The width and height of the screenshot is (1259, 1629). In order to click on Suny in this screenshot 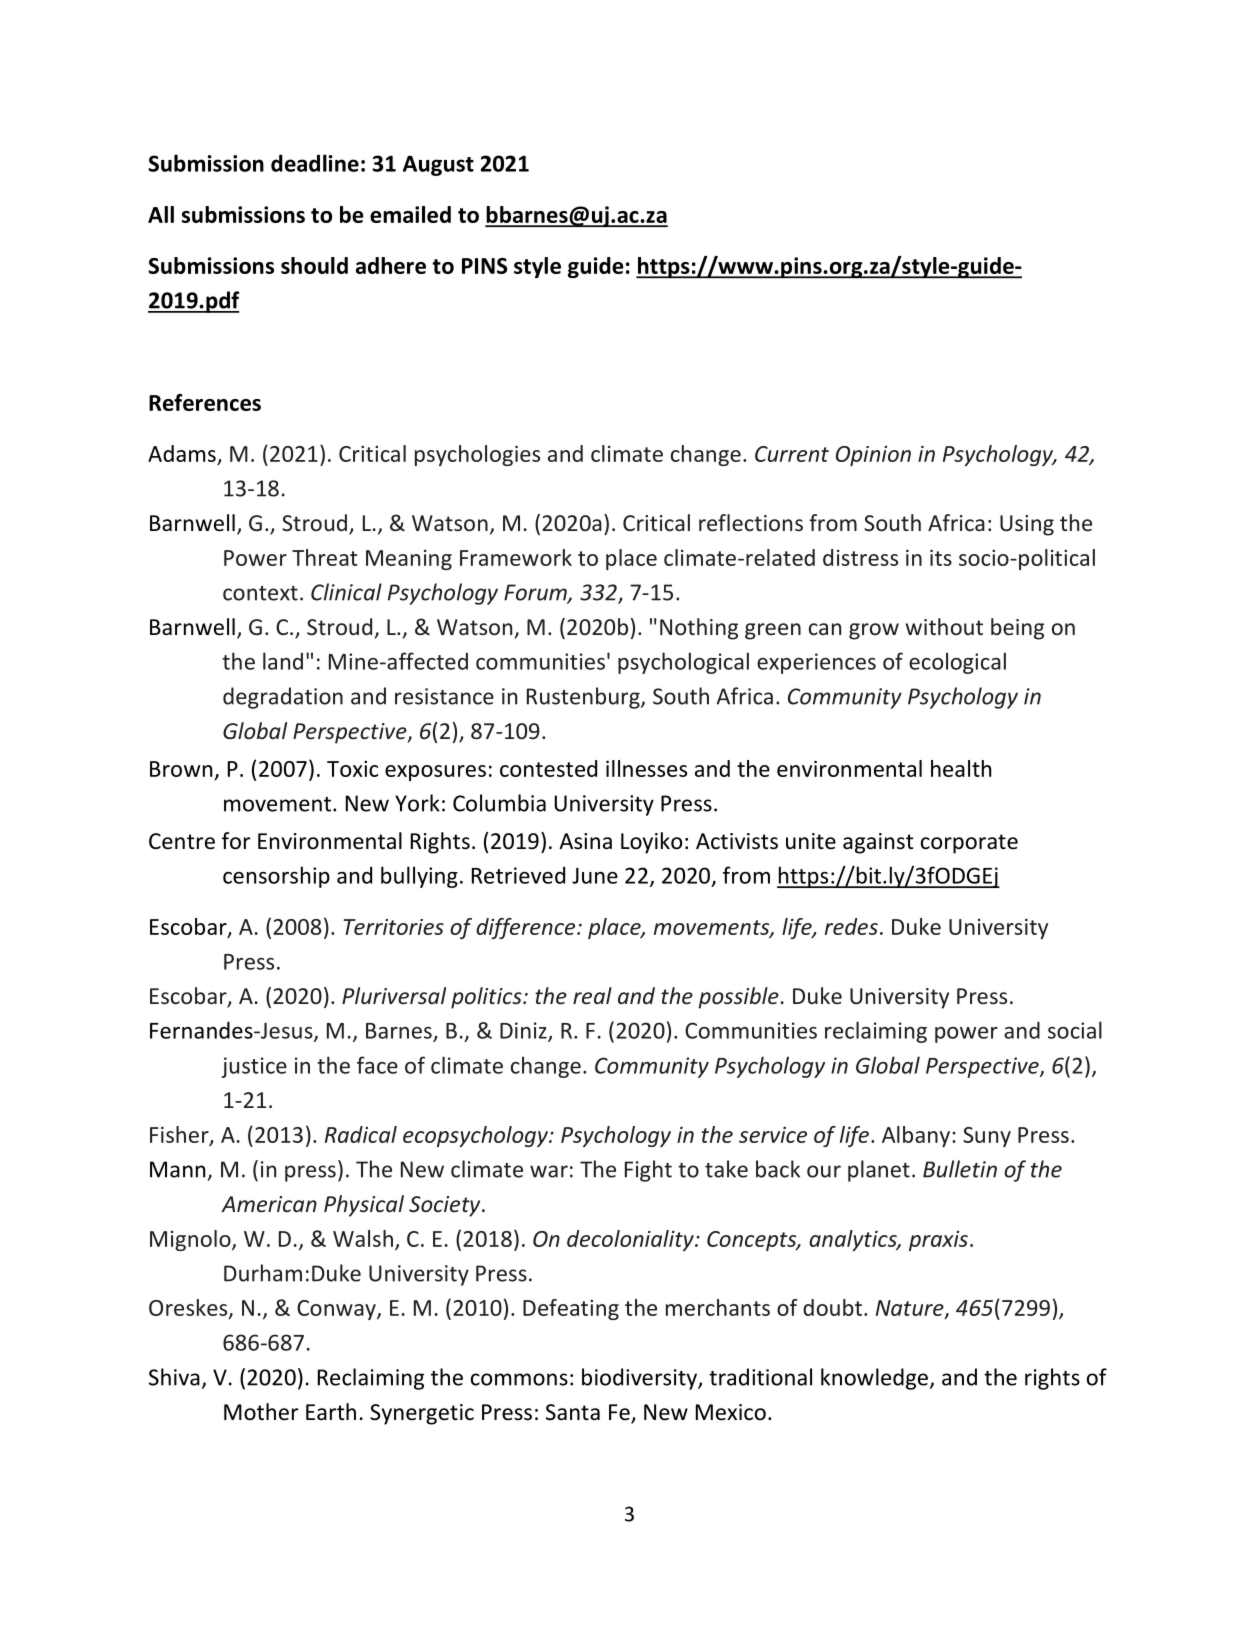, I will do `click(987, 1137)`.
